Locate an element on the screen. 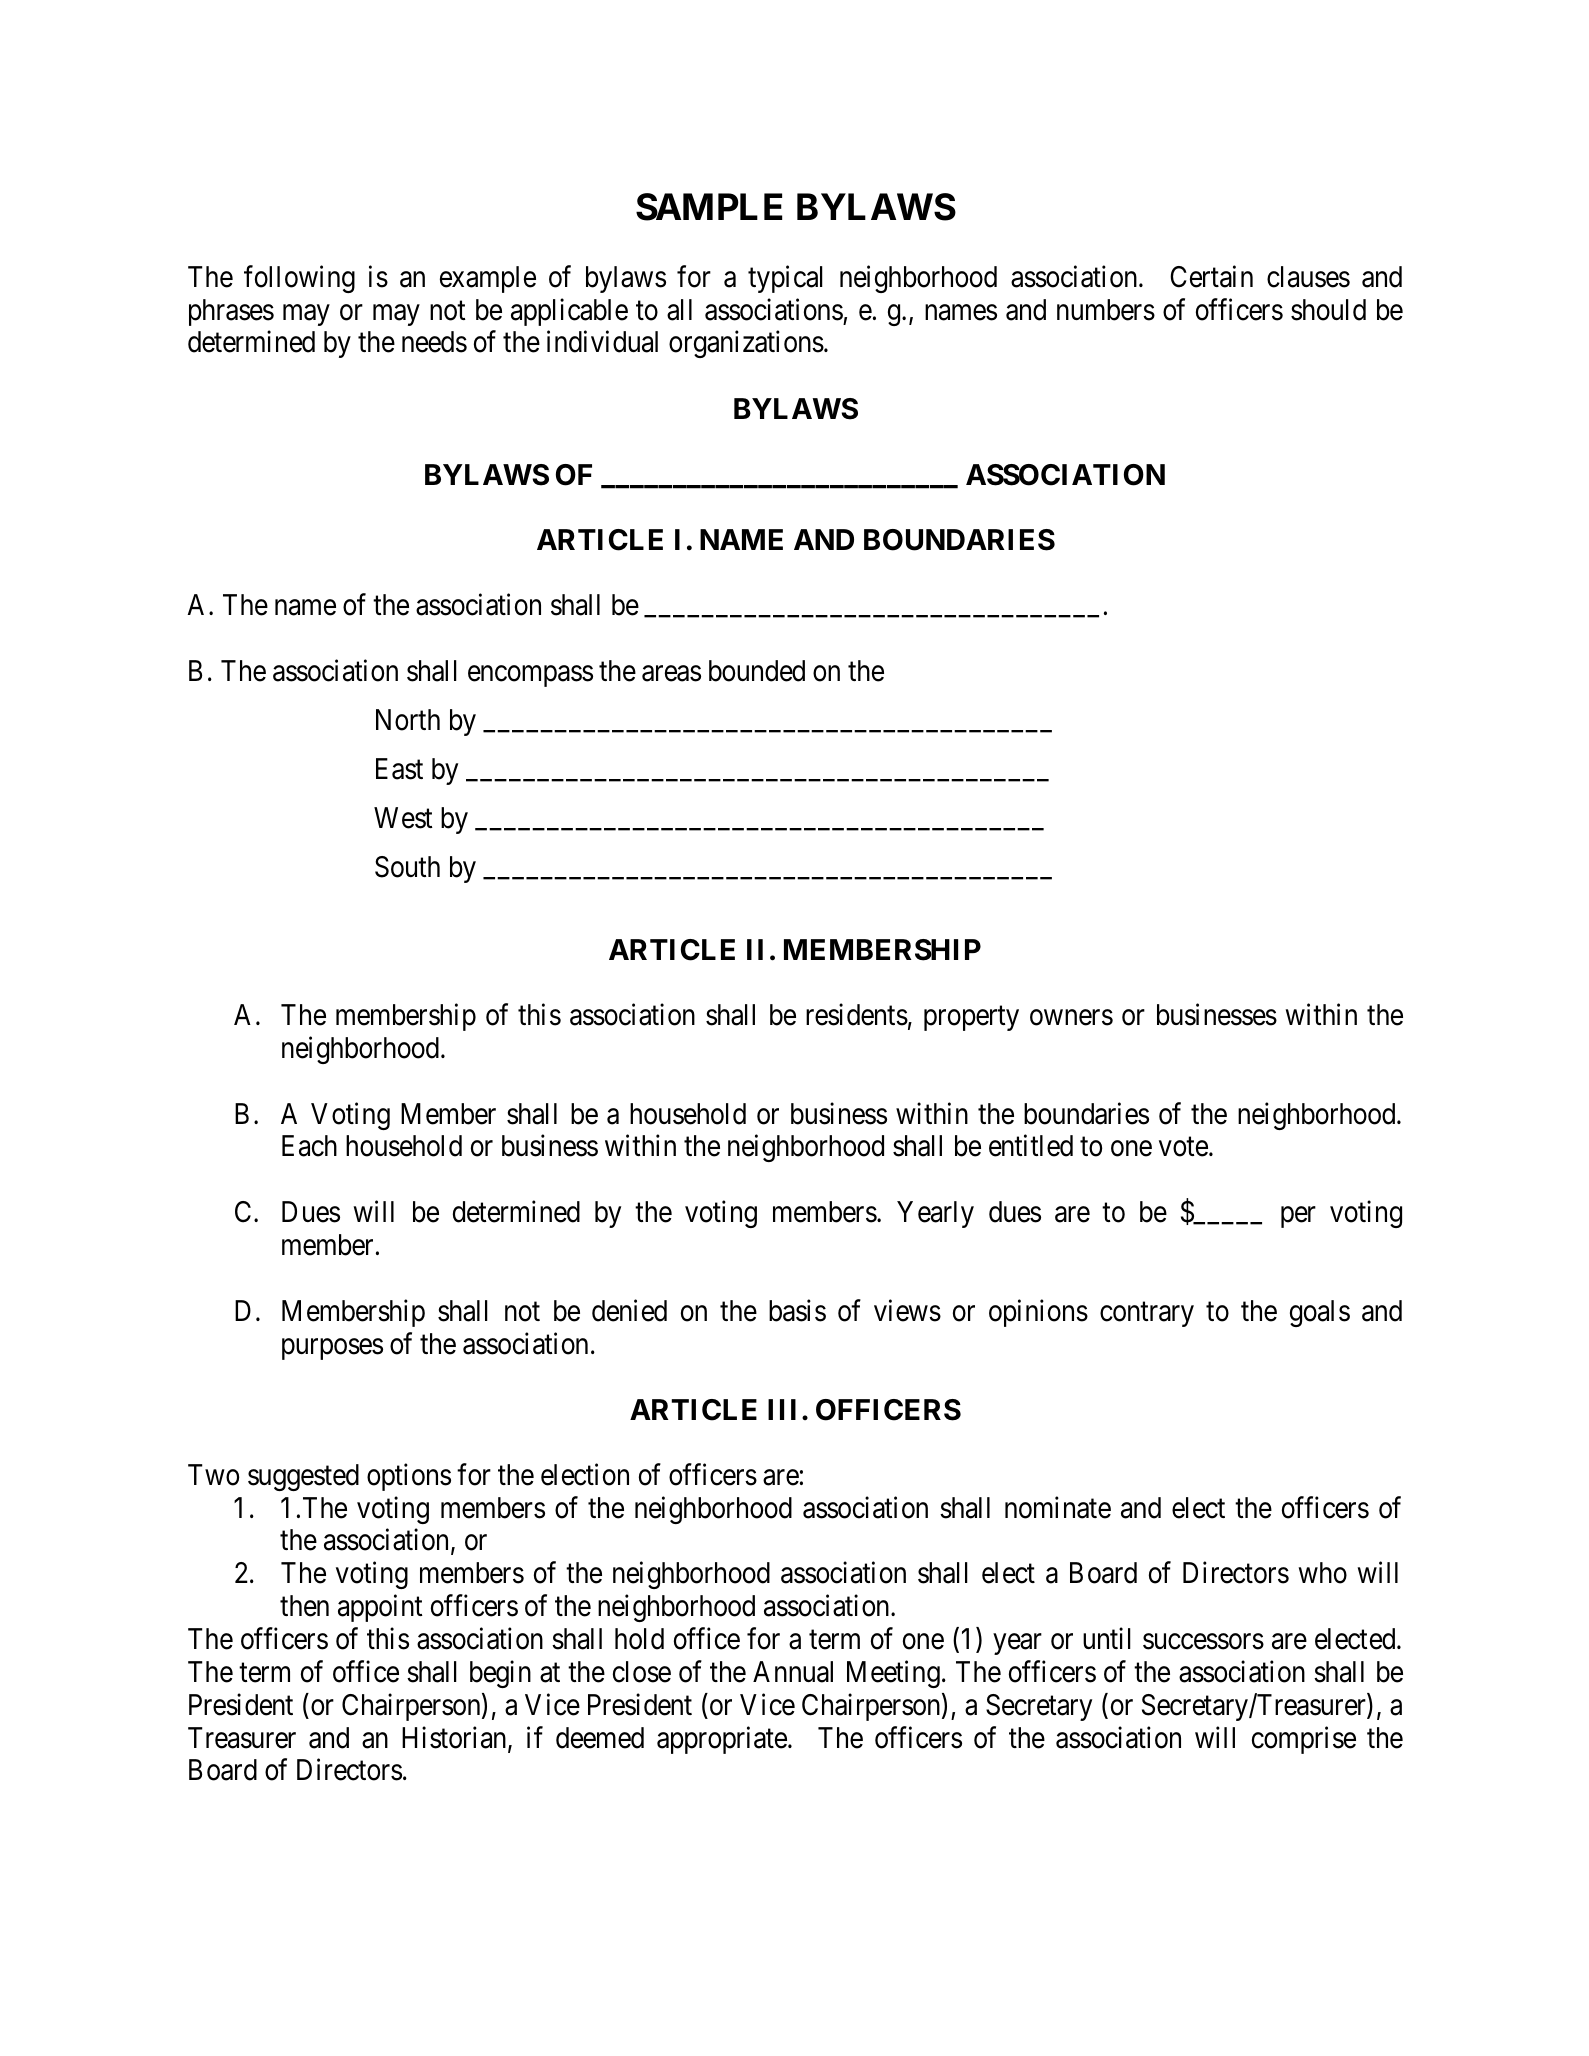  typical is located at coordinates (785, 279).
